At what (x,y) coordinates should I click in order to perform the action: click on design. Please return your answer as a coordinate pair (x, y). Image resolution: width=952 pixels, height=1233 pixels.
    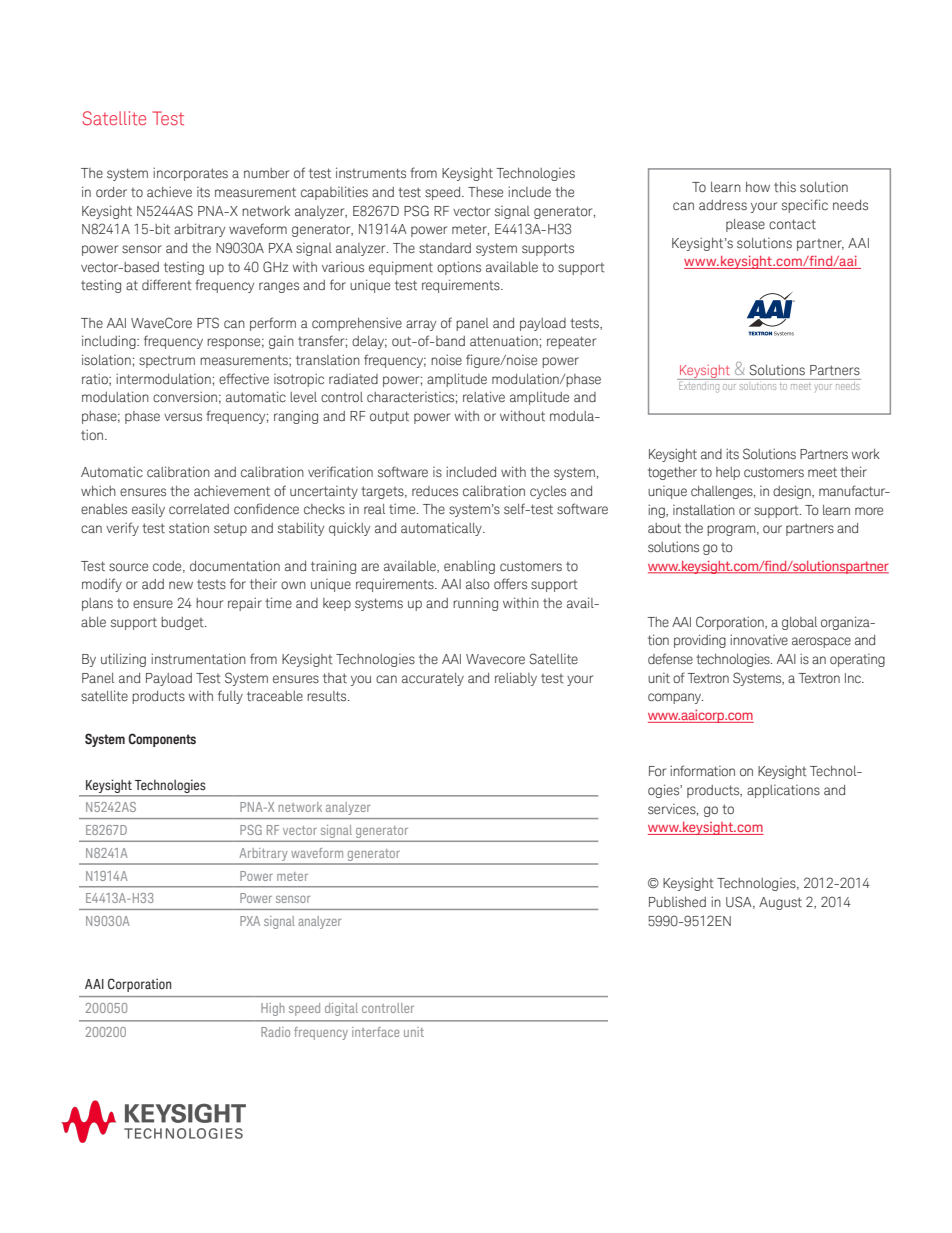
    Looking at the image, I should click on (793, 492).
